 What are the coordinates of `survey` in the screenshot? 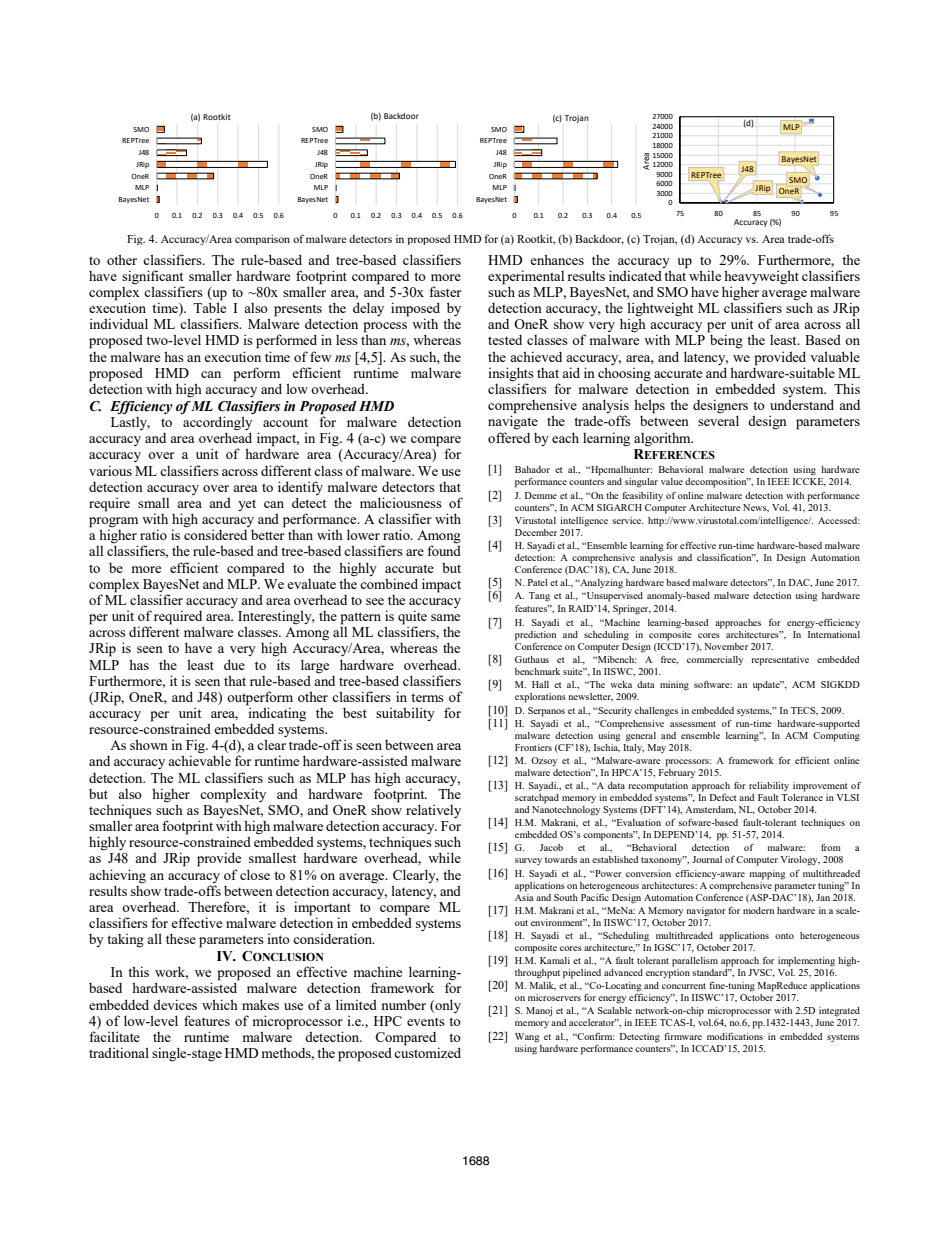 It's located at (528, 861).
